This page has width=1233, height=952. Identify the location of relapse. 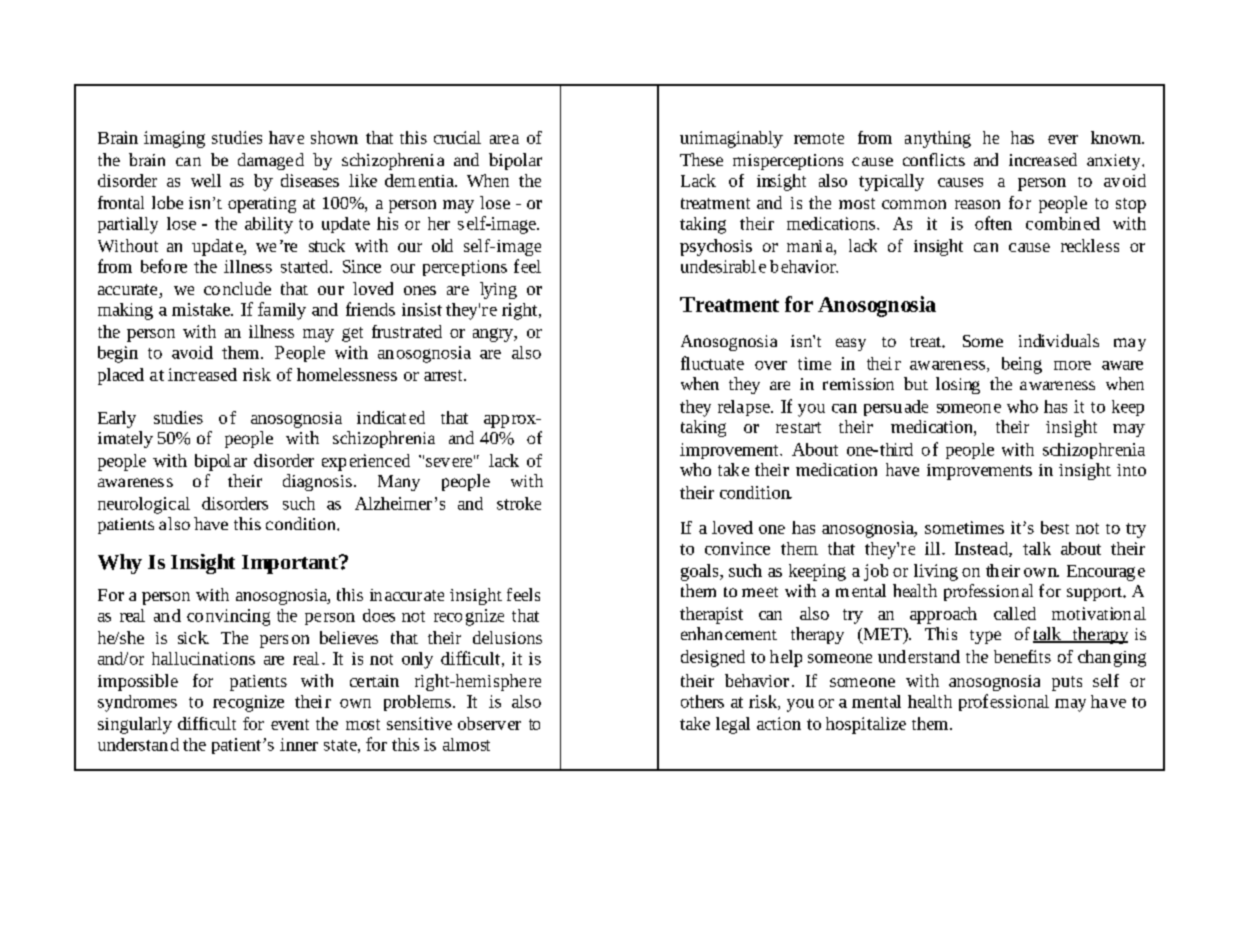
(745, 408).
